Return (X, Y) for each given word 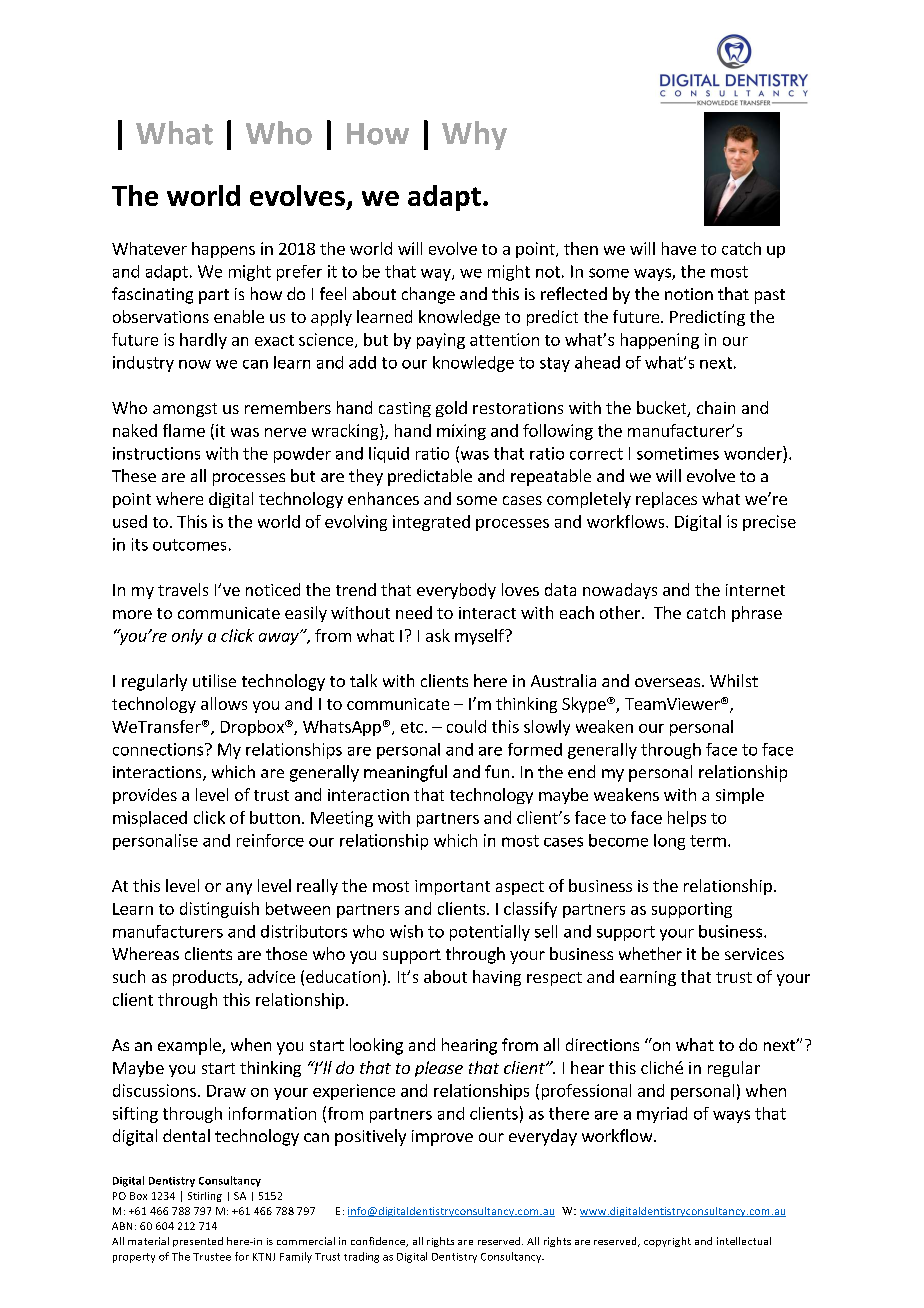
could (466, 726)
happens (223, 250)
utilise (214, 680)
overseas (667, 682)
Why (474, 135)
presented (198, 1242)
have (679, 248)
